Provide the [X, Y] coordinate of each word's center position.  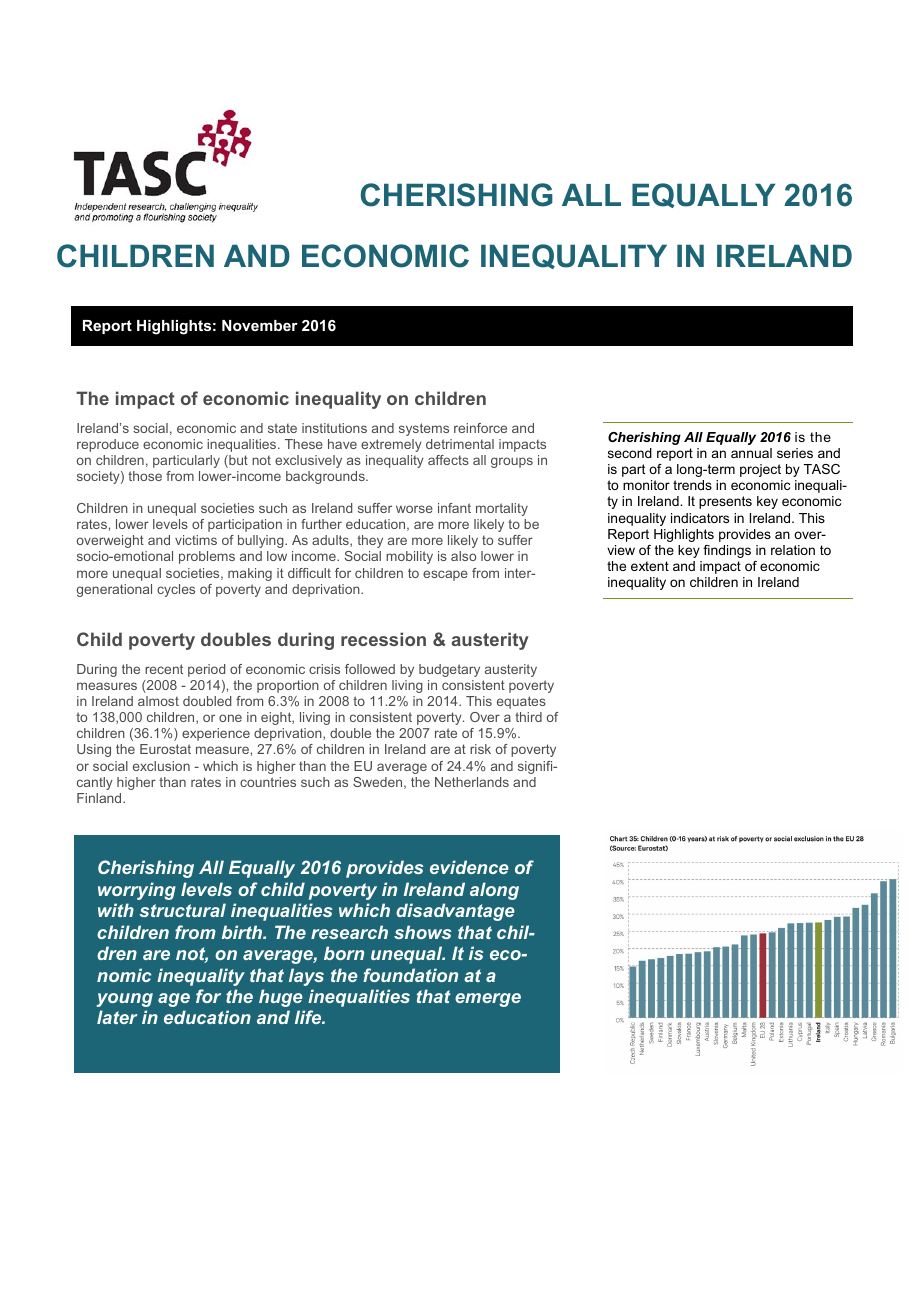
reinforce [480, 428]
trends [692, 485]
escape [445, 575]
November [260, 325]
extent [650, 566]
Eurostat [165, 749]
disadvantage [455, 912]
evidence [469, 867]
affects [448, 460]
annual [751, 453]
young [125, 1000]
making [250, 574]
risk [480, 749]
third [528, 717]
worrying [137, 891]
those [145, 476]
